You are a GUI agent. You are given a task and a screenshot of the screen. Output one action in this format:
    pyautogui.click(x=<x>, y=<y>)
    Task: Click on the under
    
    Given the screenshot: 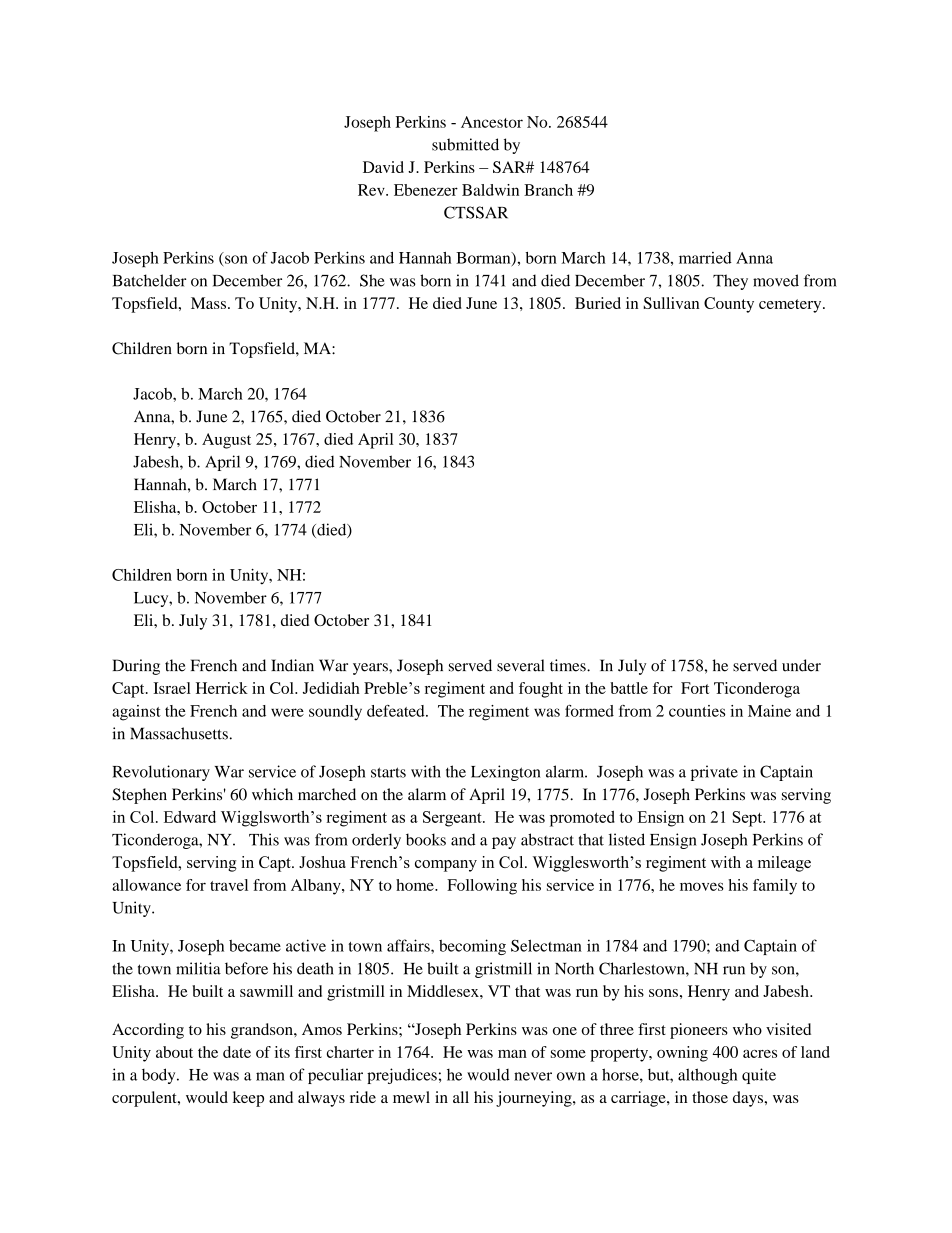 What is the action you would take?
    pyautogui.click(x=801, y=665)
